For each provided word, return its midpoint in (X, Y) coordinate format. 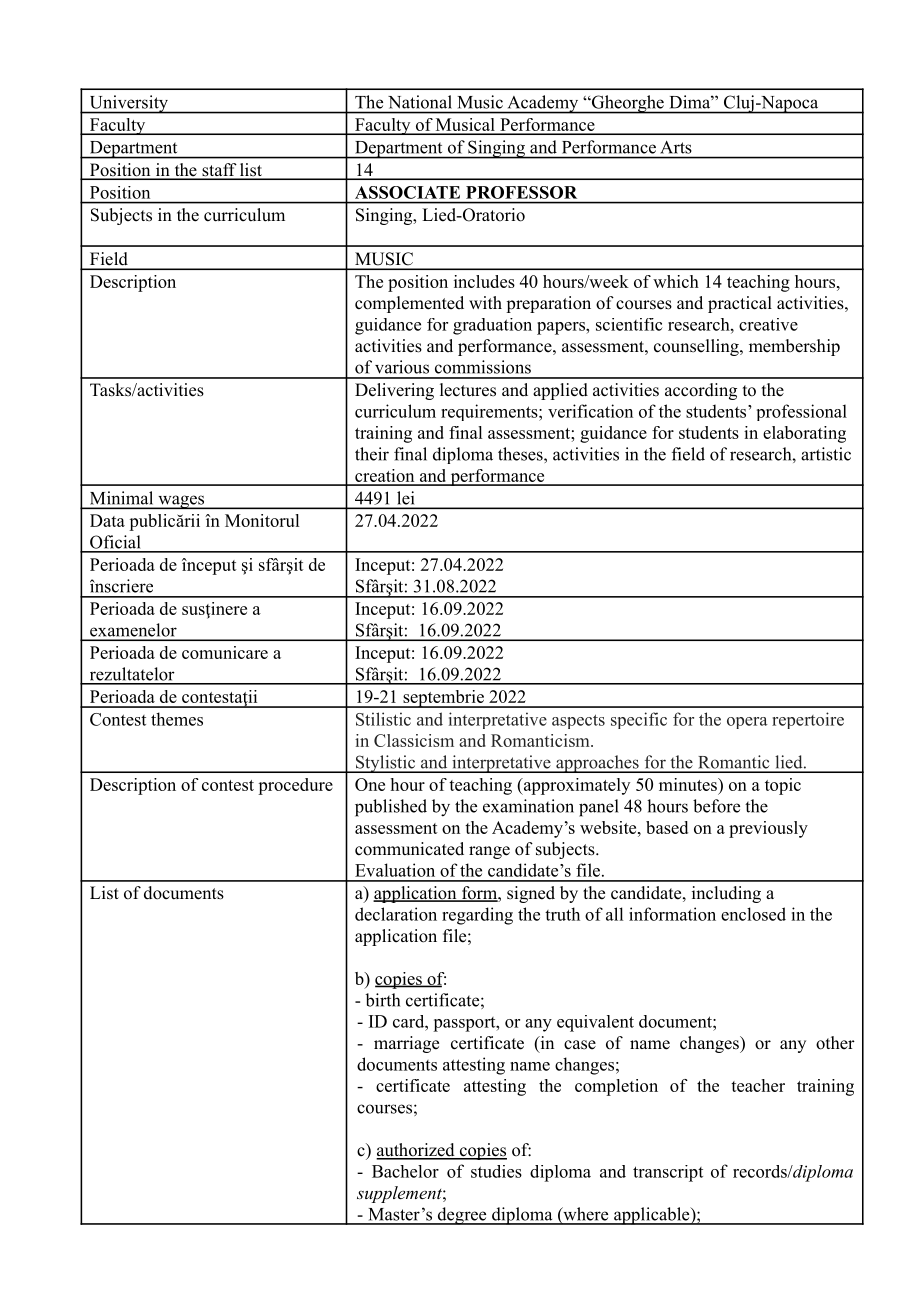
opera (747, 723)
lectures (468, 390)
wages (181, 502)
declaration (396, 914)
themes (177, 719)
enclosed (753, 914)
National (420, 102)
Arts (676, 147)
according (701, 391)
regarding (477, 916)
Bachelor (405, 1171)
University (128, 104)
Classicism (414, 740)
